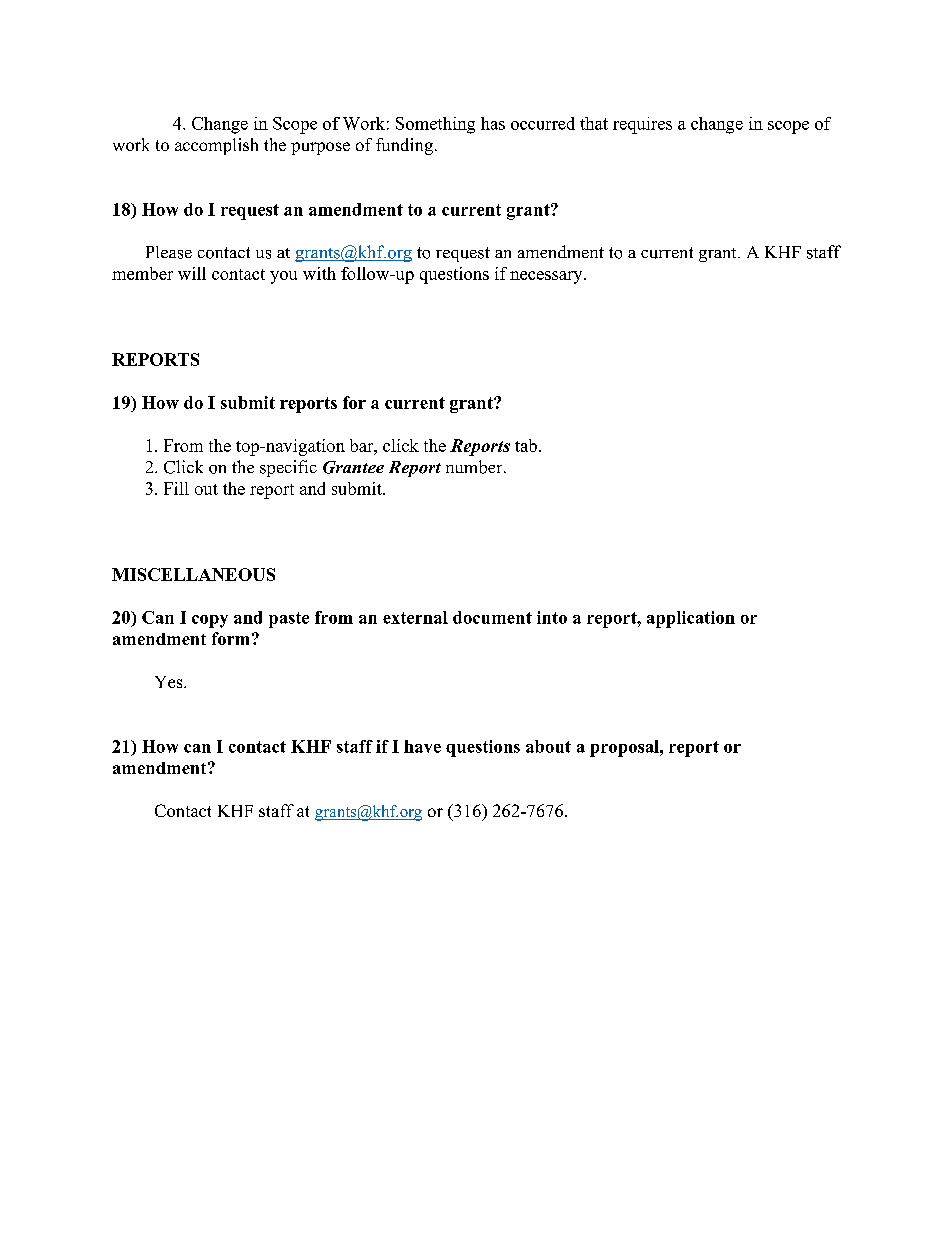 The width and height of the page is (952, 1233). What do you see at coordinates (176, 488) in the page?
I see `Fill` at bounding box center [176, 488].
